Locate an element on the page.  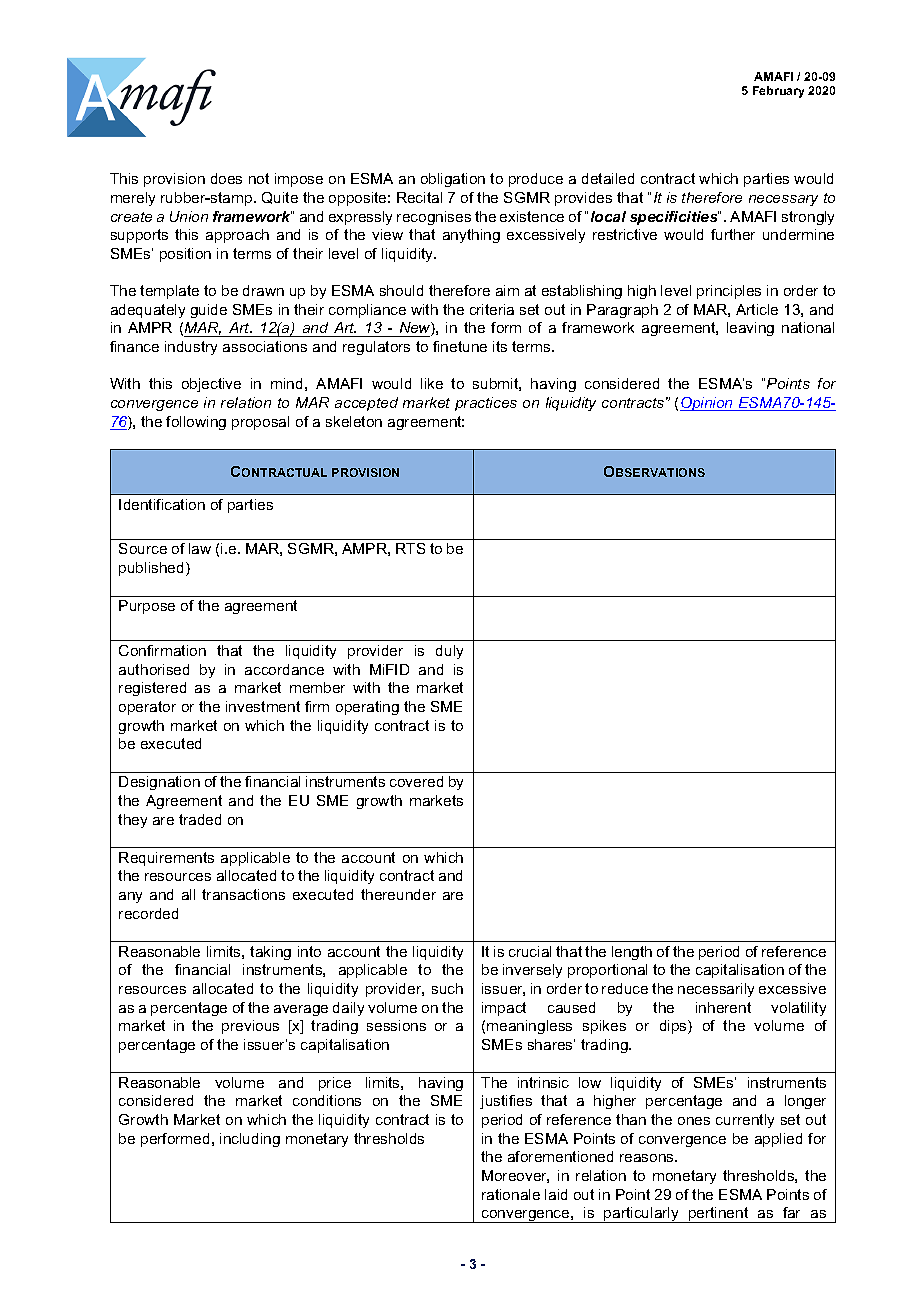
pertinent is located at coordinates (719, 1215).
